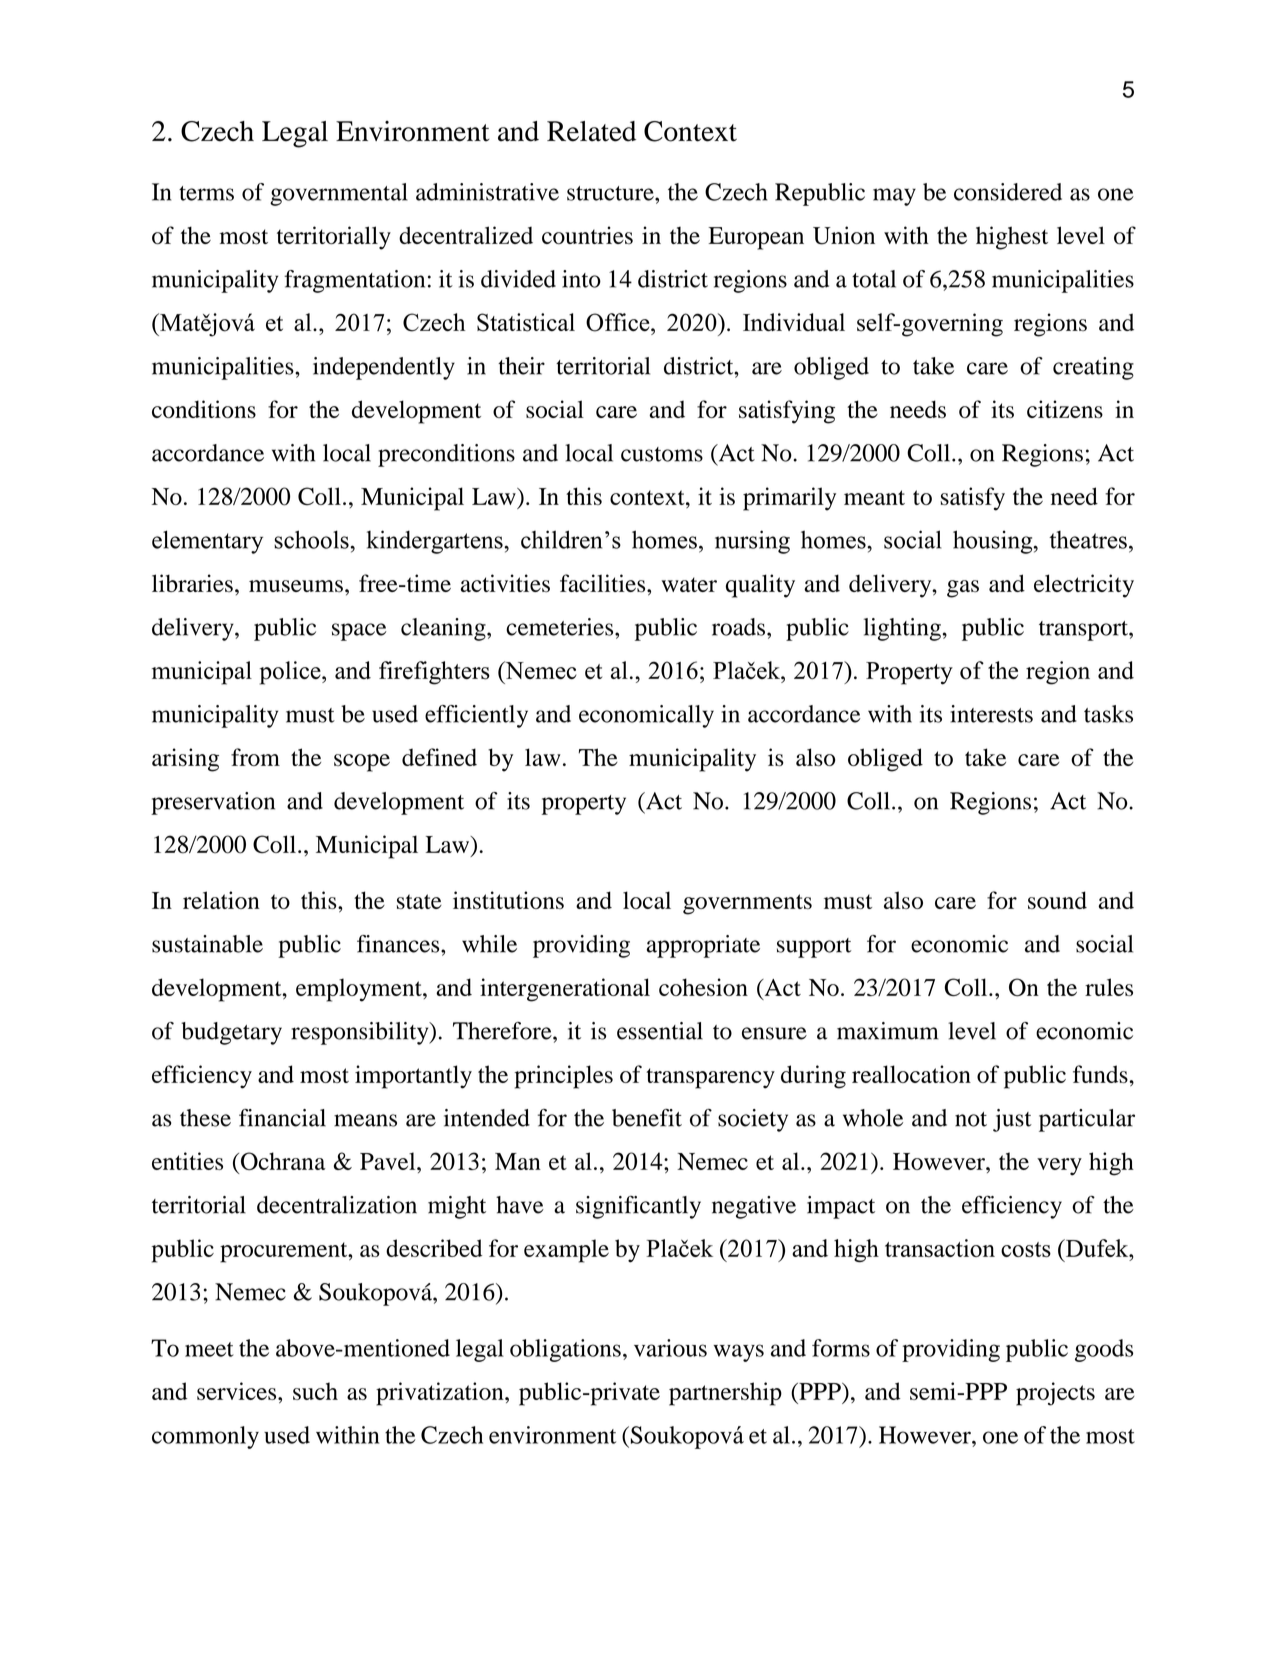 This screenshot has width=1286, height=1664. I want to click on governmental, so click(339, 194).
